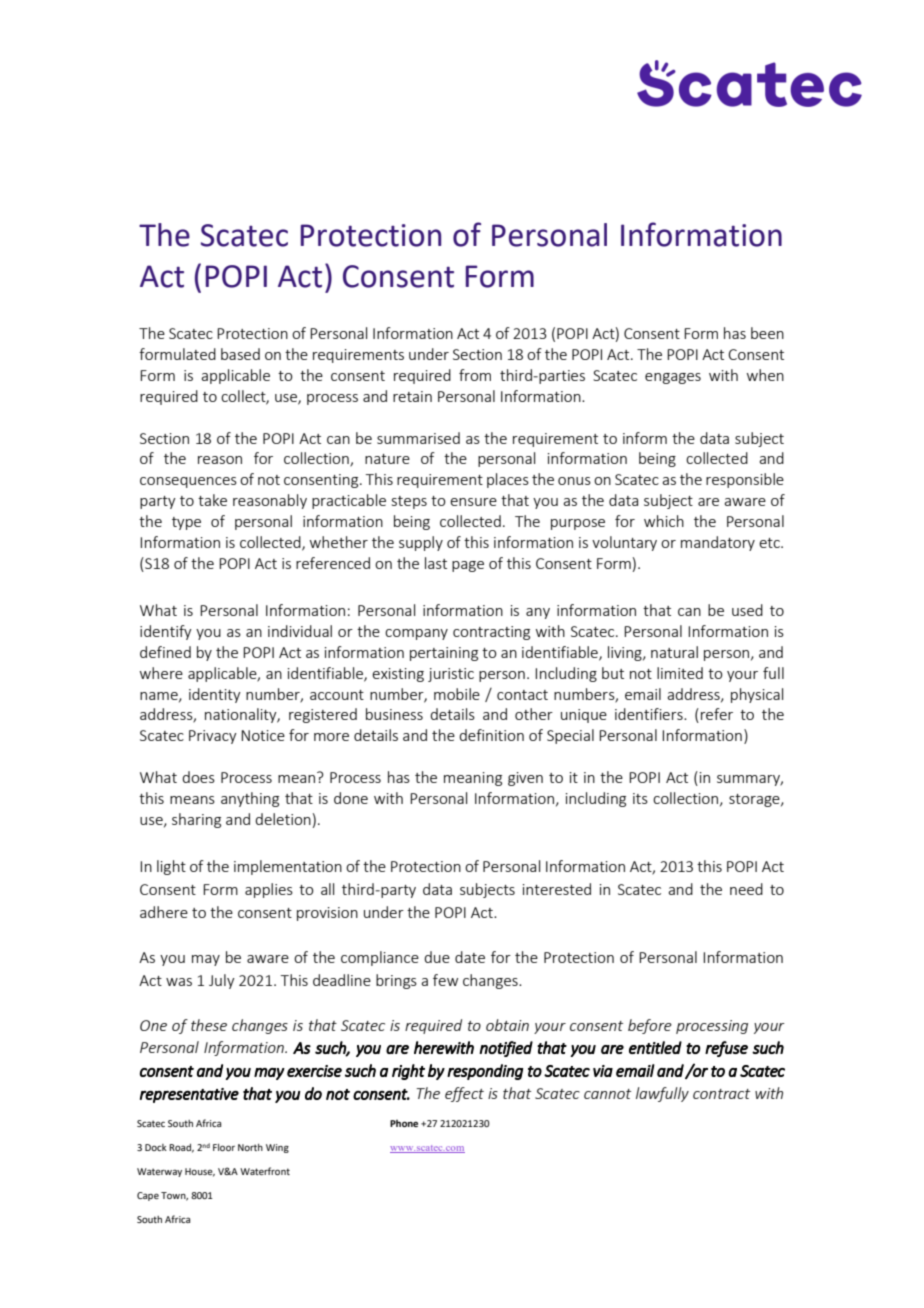 The image size is (924, 1308). I want to click on natural, so click(674, 652).
